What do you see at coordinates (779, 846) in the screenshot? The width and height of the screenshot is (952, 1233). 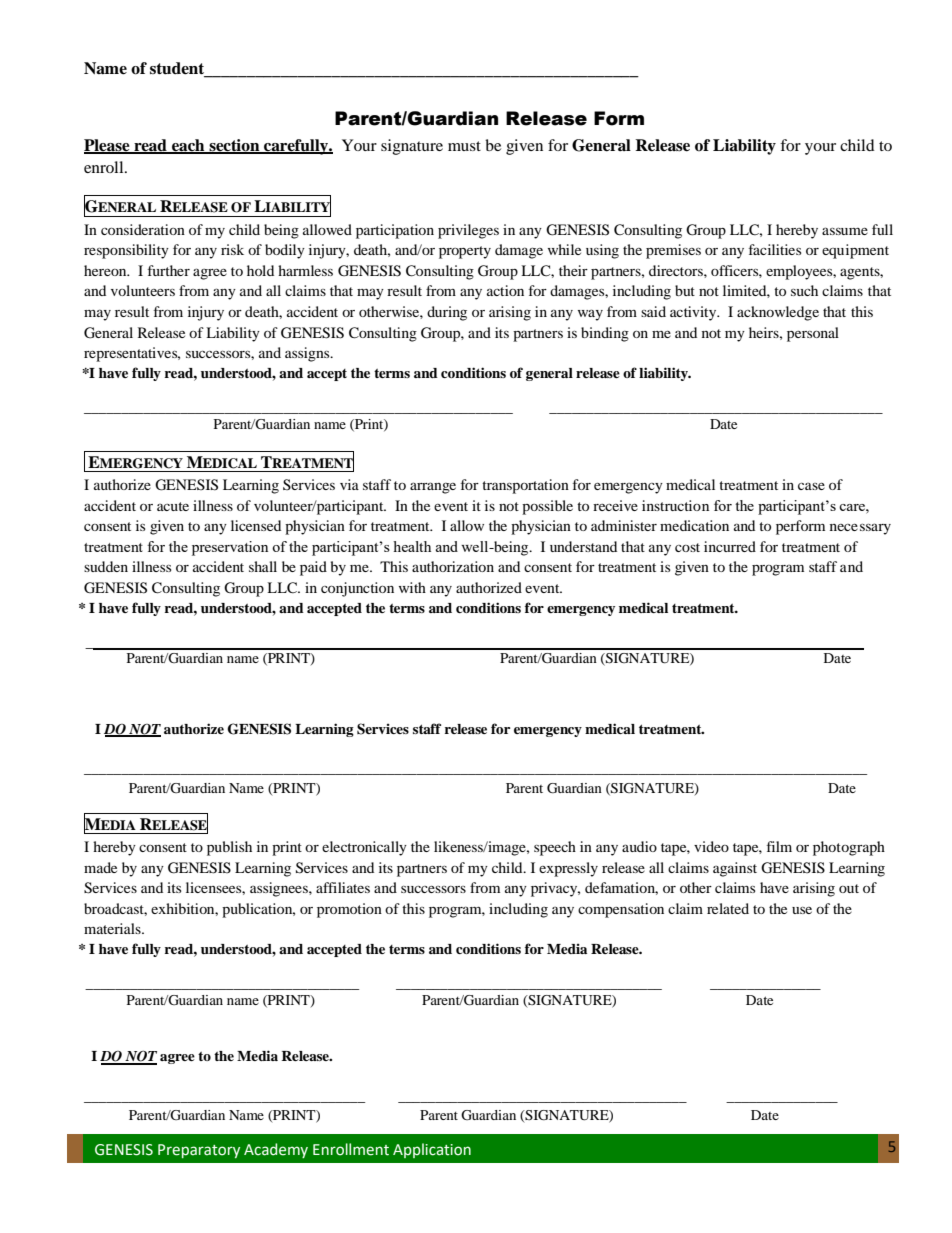 I see `film` at bounding box center [779, 846].
